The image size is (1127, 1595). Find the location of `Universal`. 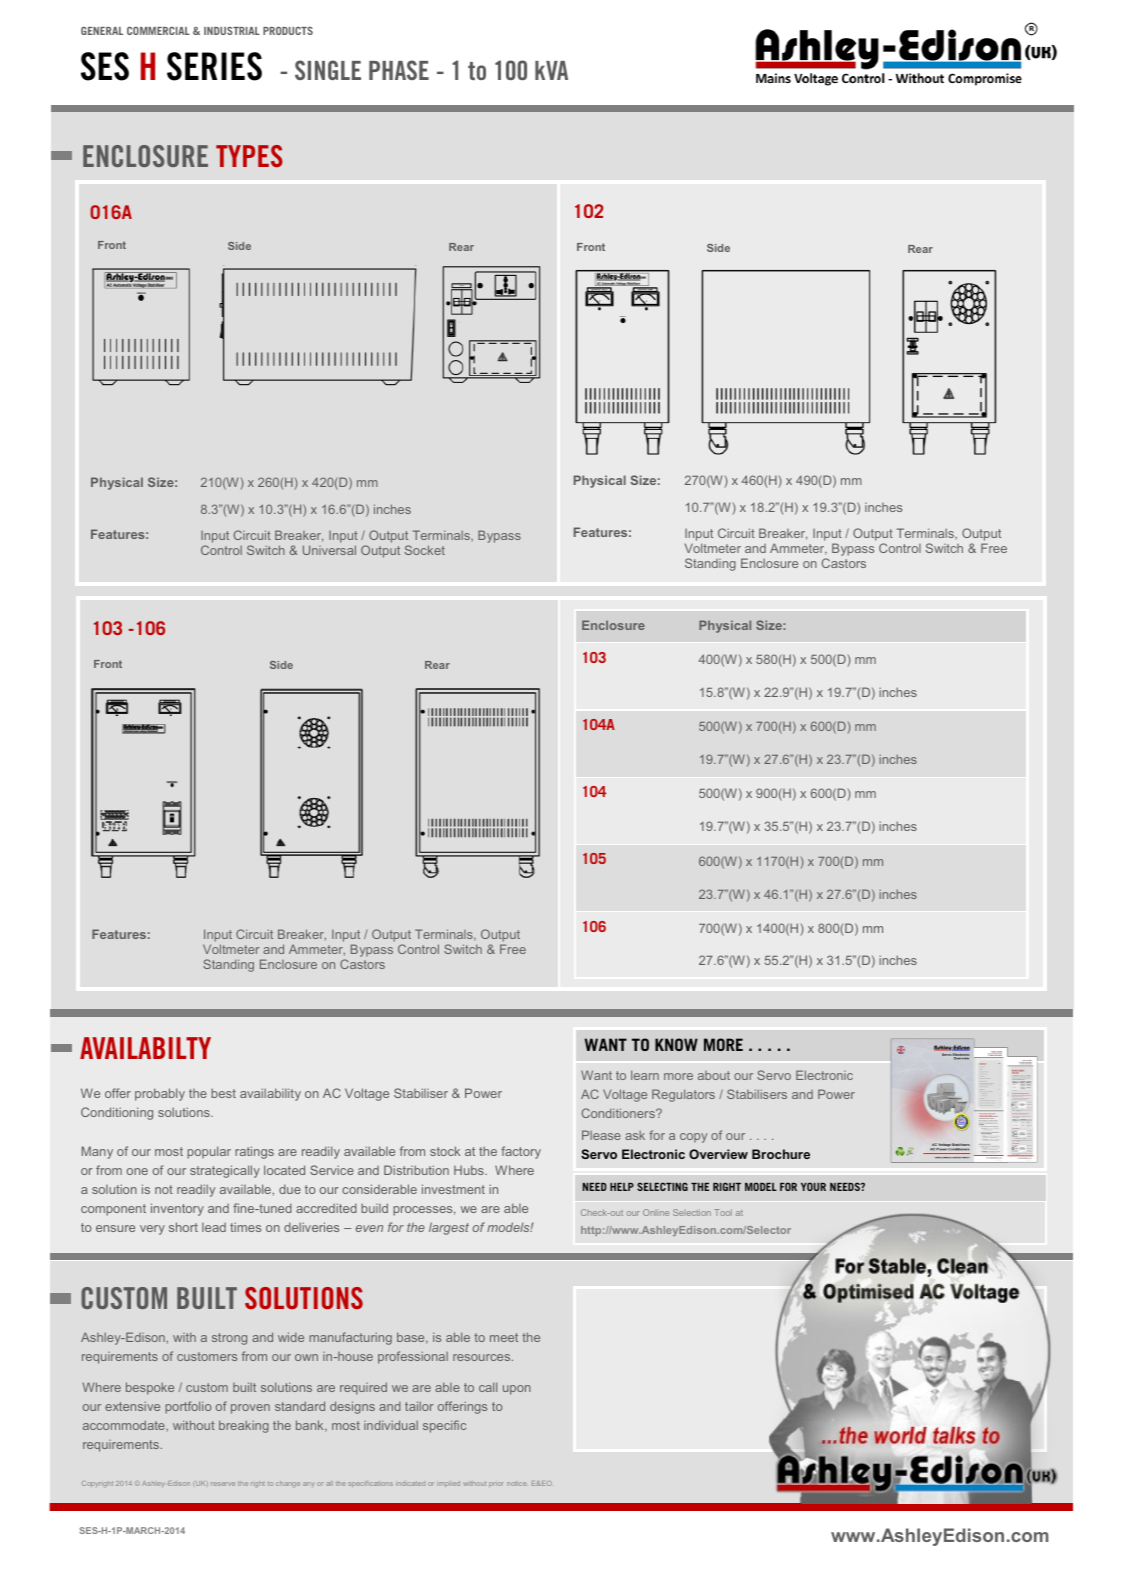

Universal is located at coordinates (329, 550).
